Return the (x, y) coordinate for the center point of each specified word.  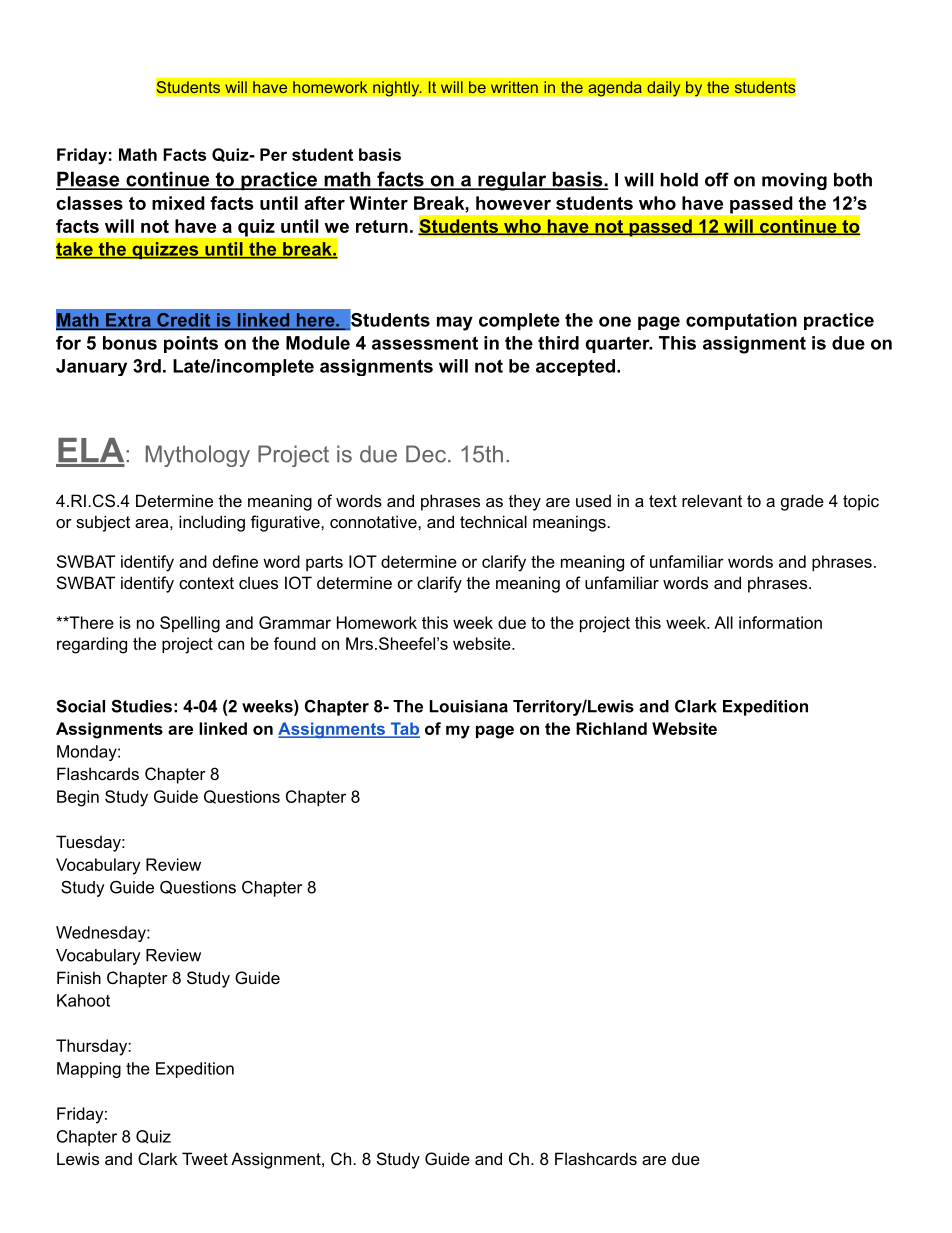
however (513, 203)
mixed (178, 203)
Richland (611, 728)
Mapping (89, 1070)
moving (794, 181)
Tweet (205, 1158)
